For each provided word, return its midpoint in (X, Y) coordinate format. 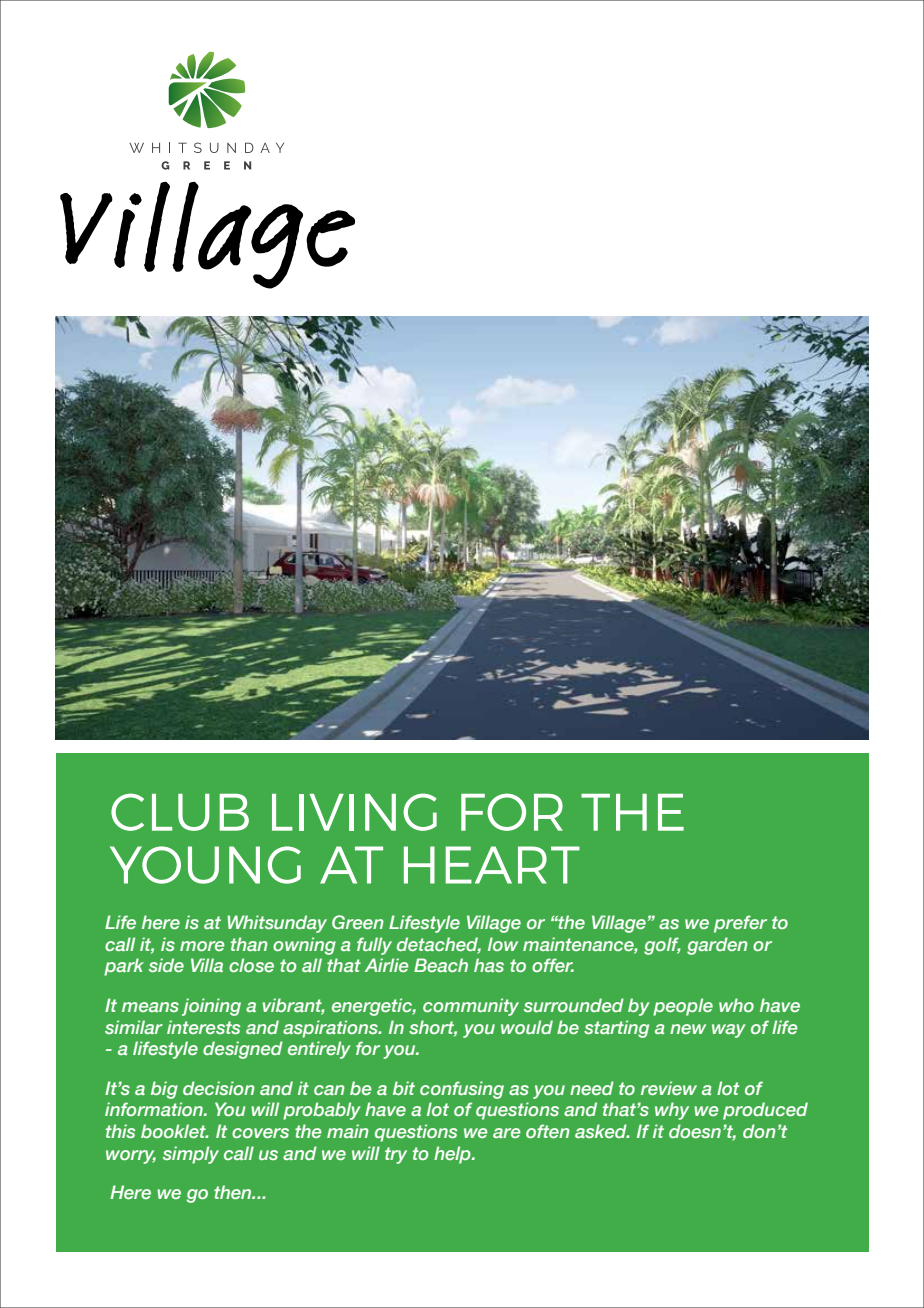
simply (191, 1155)
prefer (740, 924)
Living (354, 812)
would (527, 1027)
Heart (492, 865)
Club (180, 812)
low (503, 944)
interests (203, 1027)
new (688, 1029)
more (202, 946)
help (453, 1155)
